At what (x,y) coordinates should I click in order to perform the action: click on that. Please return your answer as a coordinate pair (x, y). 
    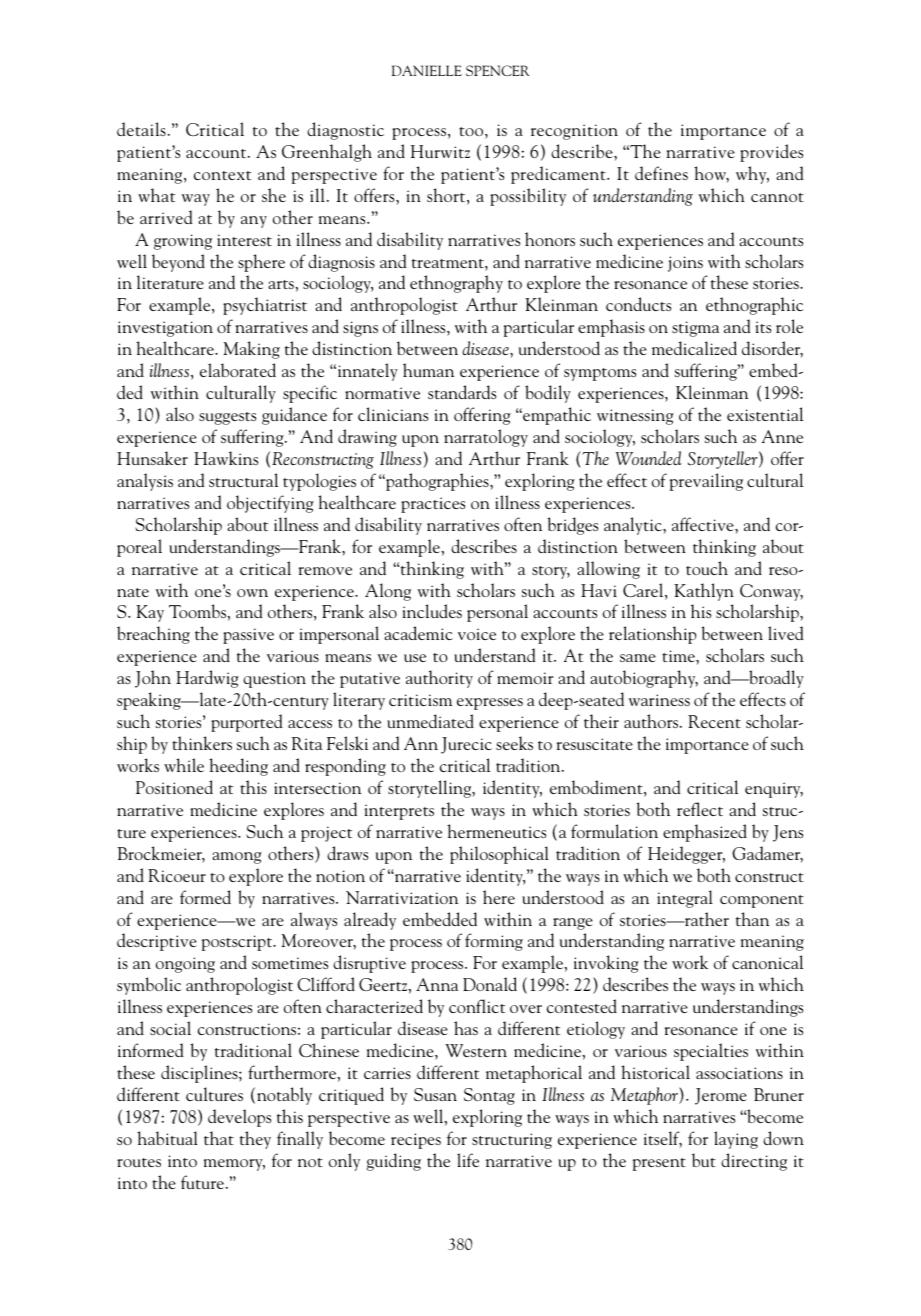
    Looking at the image, I should click on (219, 1138).
